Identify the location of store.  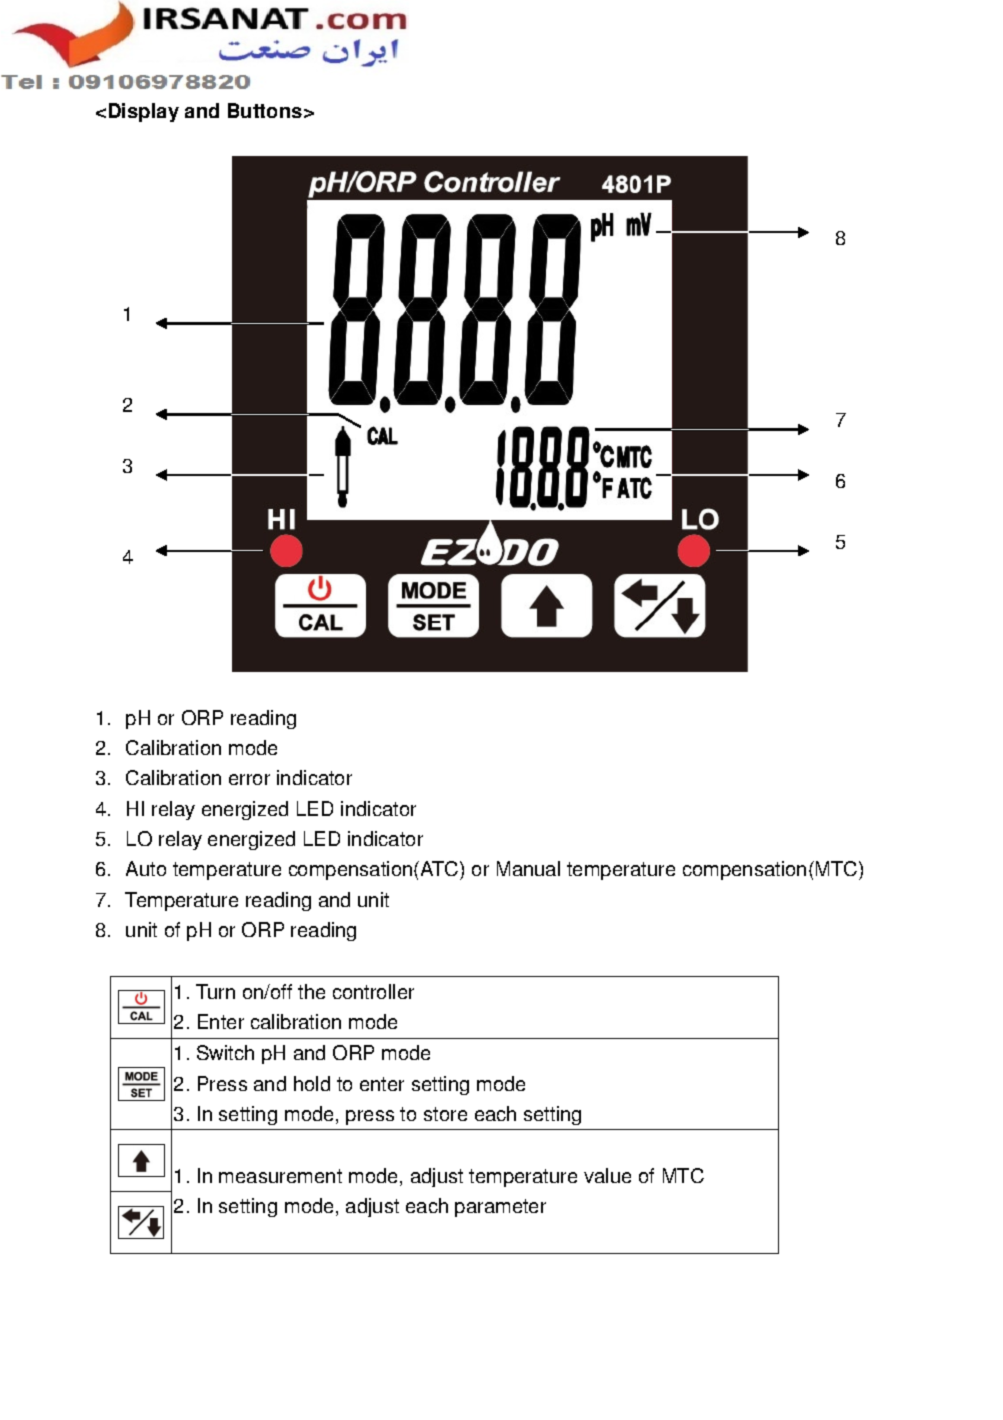
(445, 1114).
